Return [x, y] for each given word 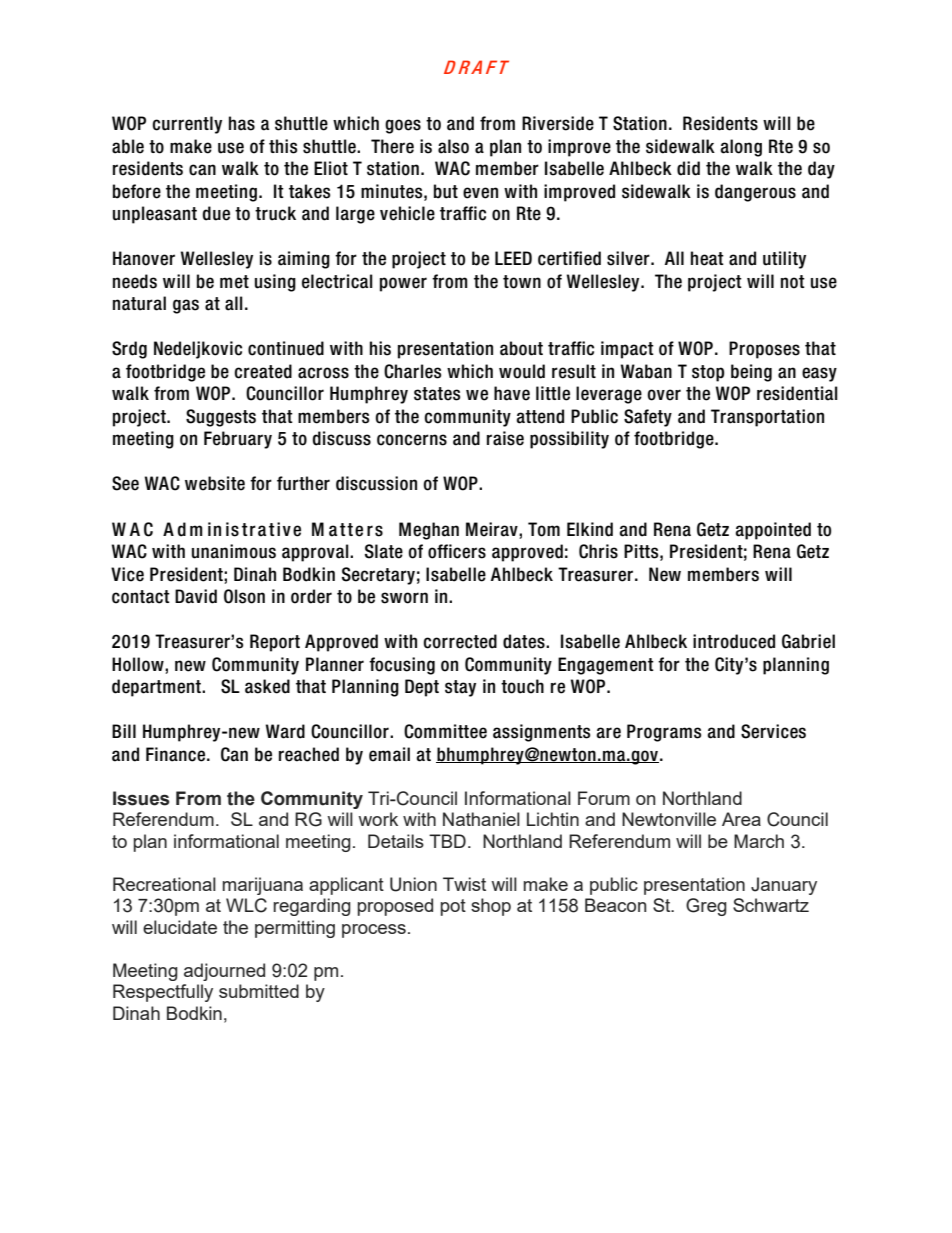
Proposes [764, 350]
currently [187, 125]
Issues [141, 798]
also [453, 146]
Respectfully [163, 993]
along [741, 148]
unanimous [234, 551]
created [263, 371]
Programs [664, 733]
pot [453, 907]
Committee [445, 731]
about [521, 348]
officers [457, 551]
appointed [773, 531]
